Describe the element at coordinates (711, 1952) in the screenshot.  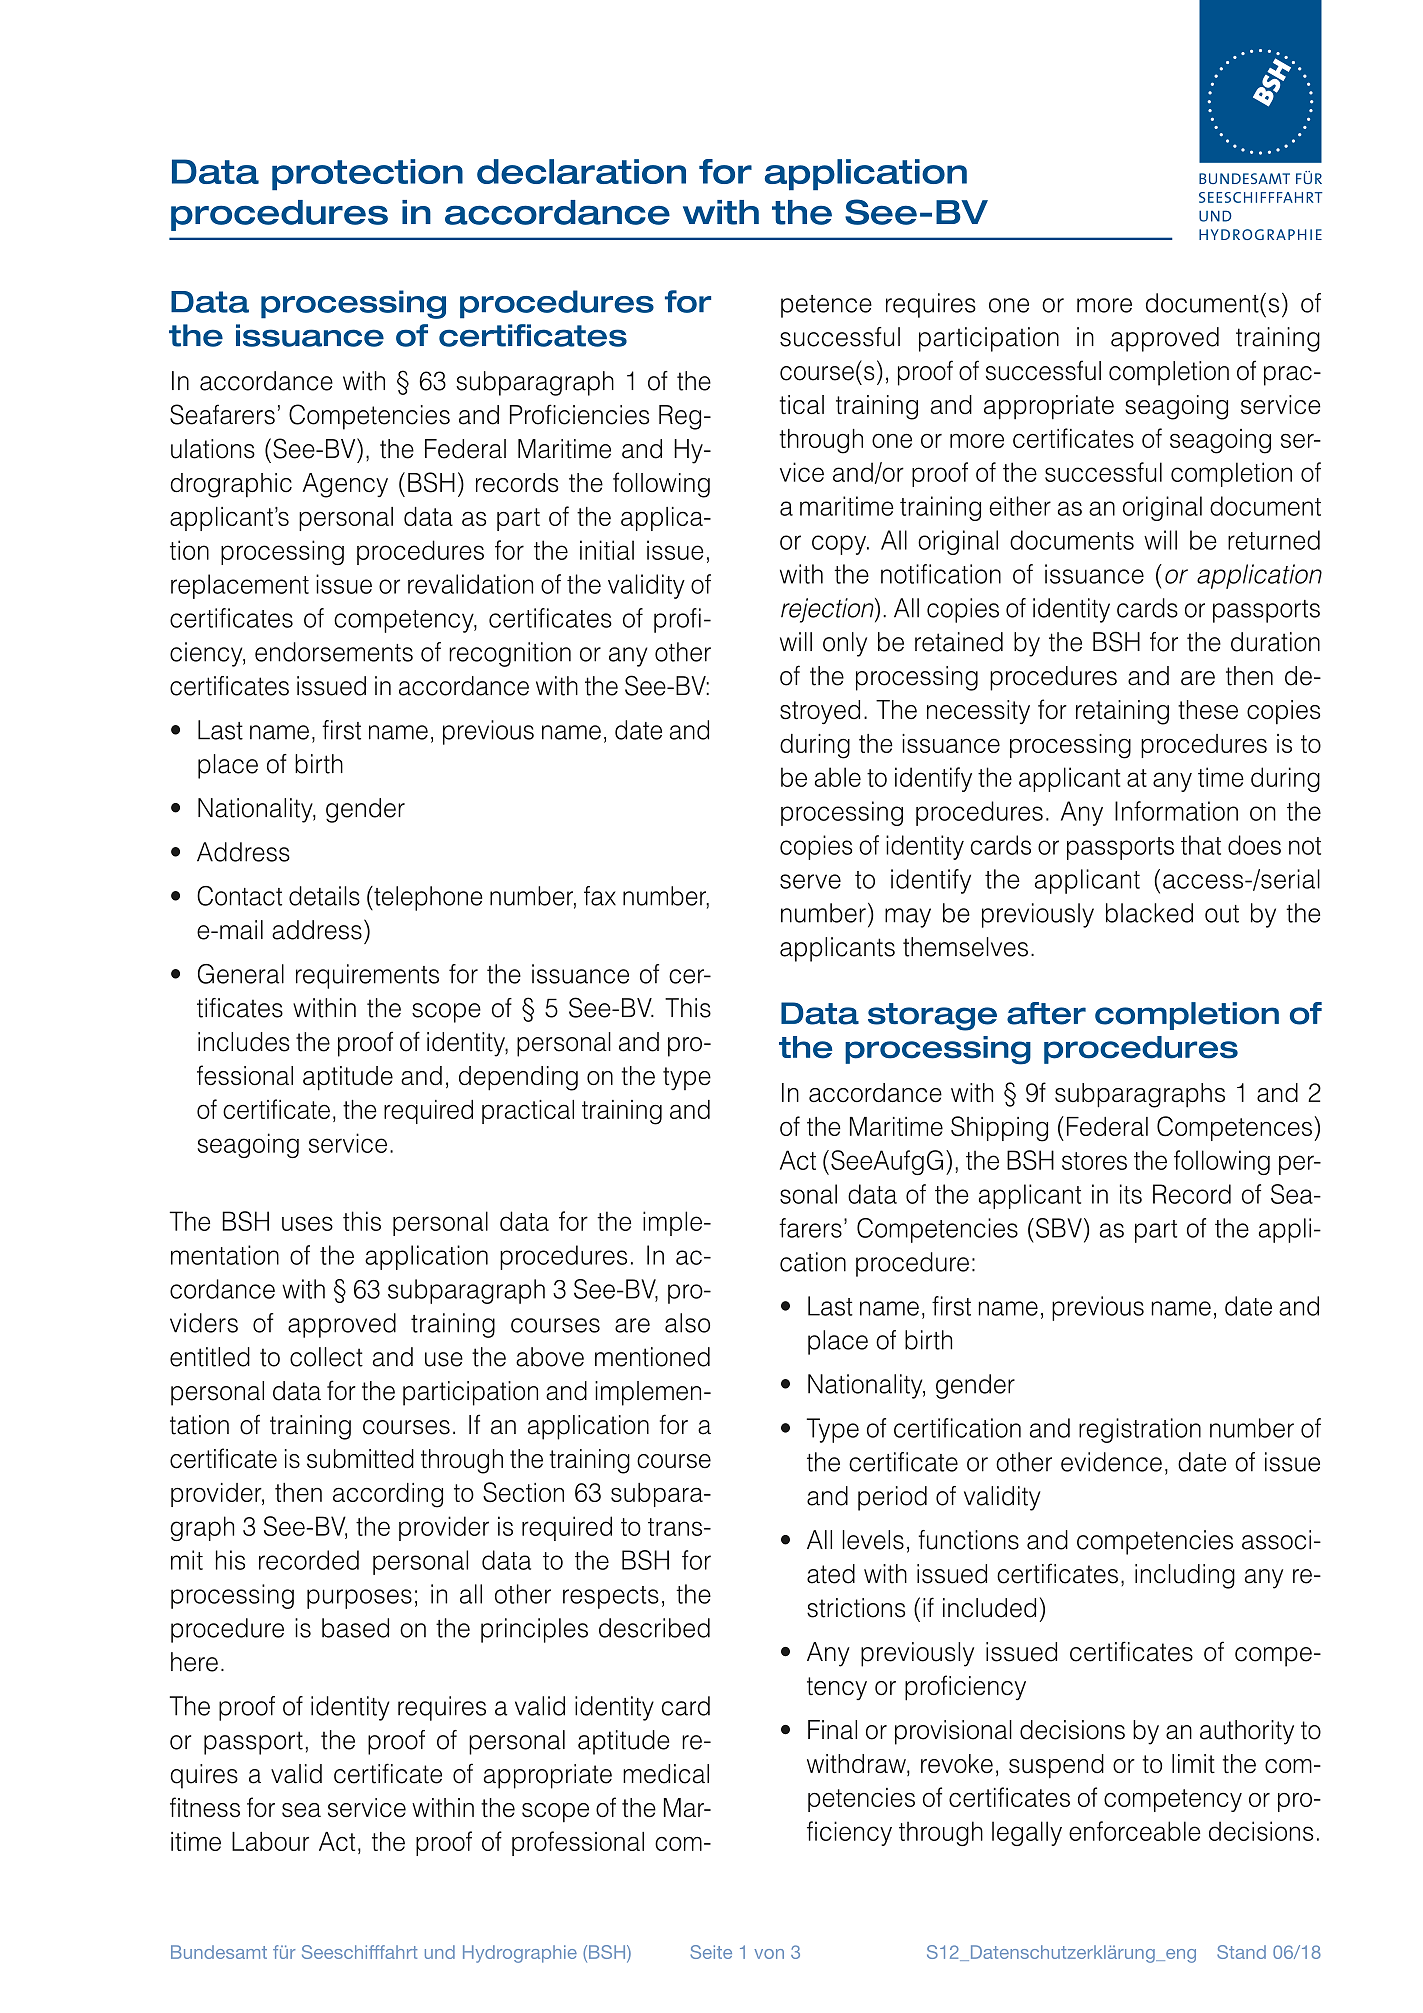
I see `Seite` at that location.
